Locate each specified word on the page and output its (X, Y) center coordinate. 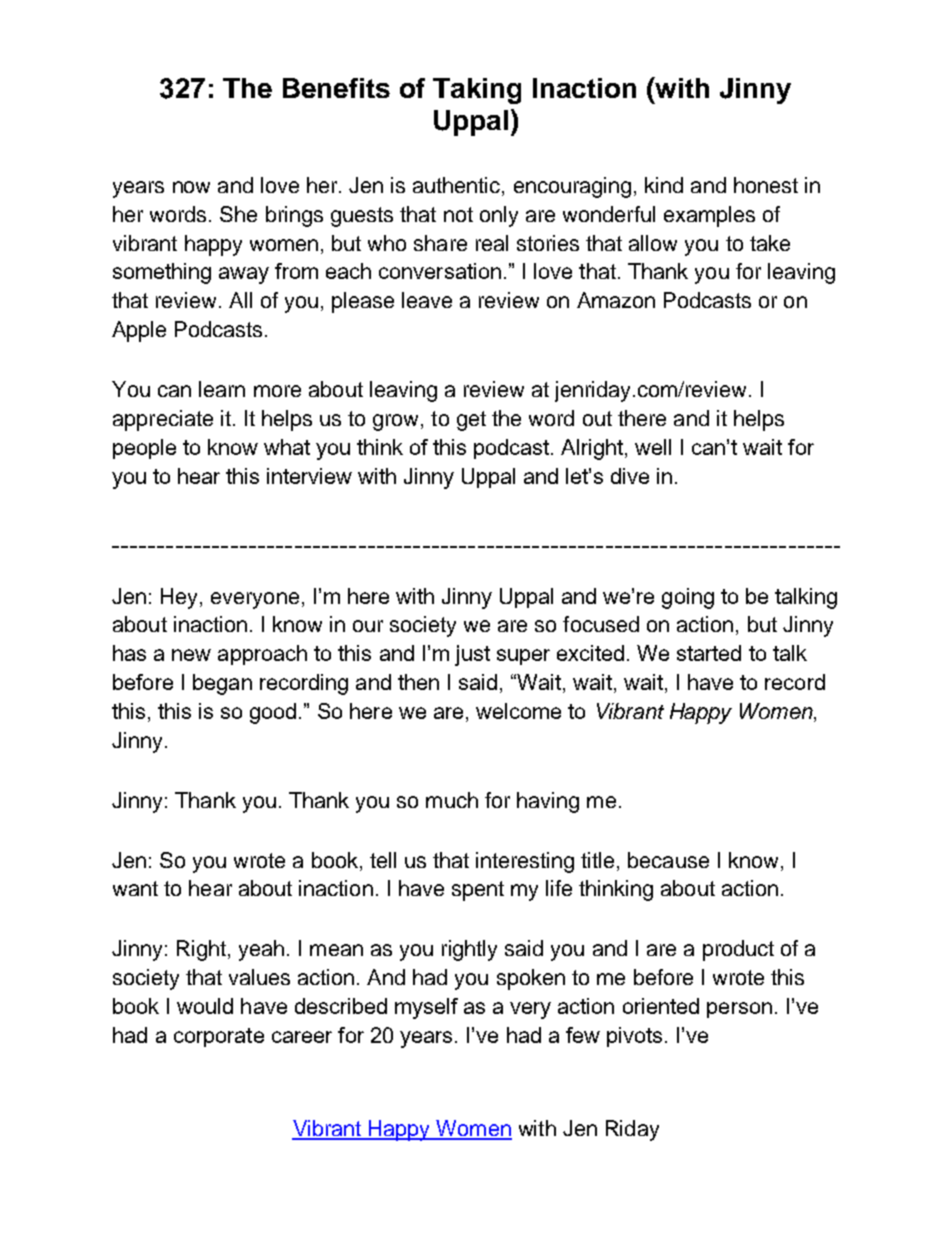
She (238, 214)
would (205, 1006)
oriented (661, 1006)
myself (426, 1008)
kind (664, 185)
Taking (477, 91)
